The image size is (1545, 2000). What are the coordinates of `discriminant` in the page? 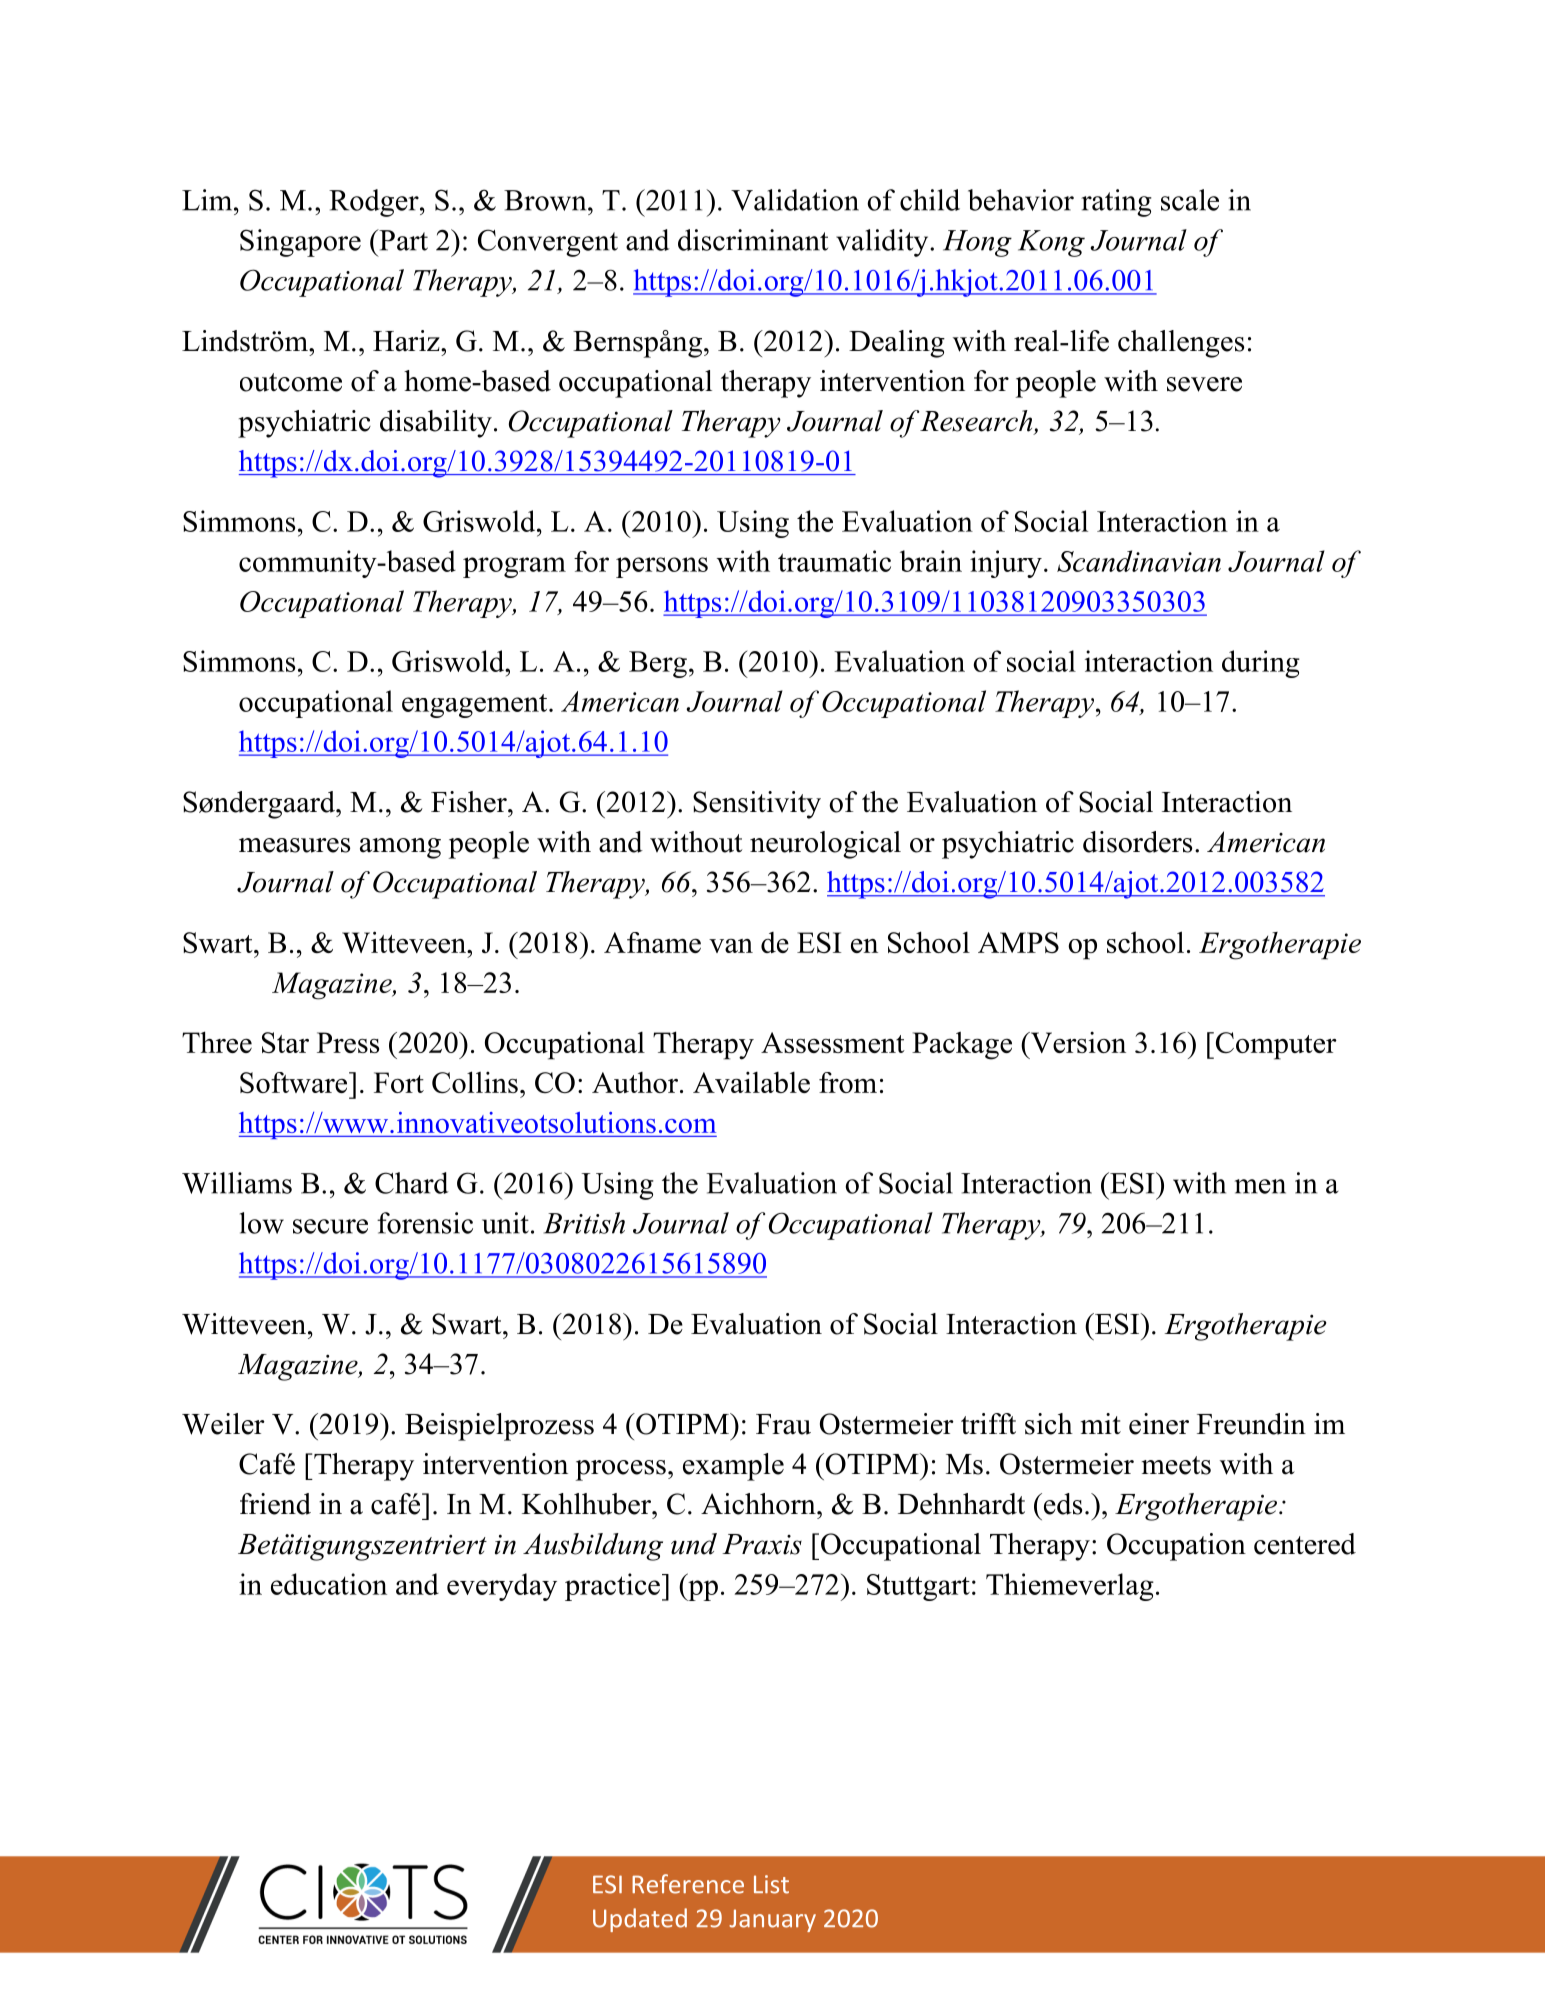 It's located at (753, 240).
